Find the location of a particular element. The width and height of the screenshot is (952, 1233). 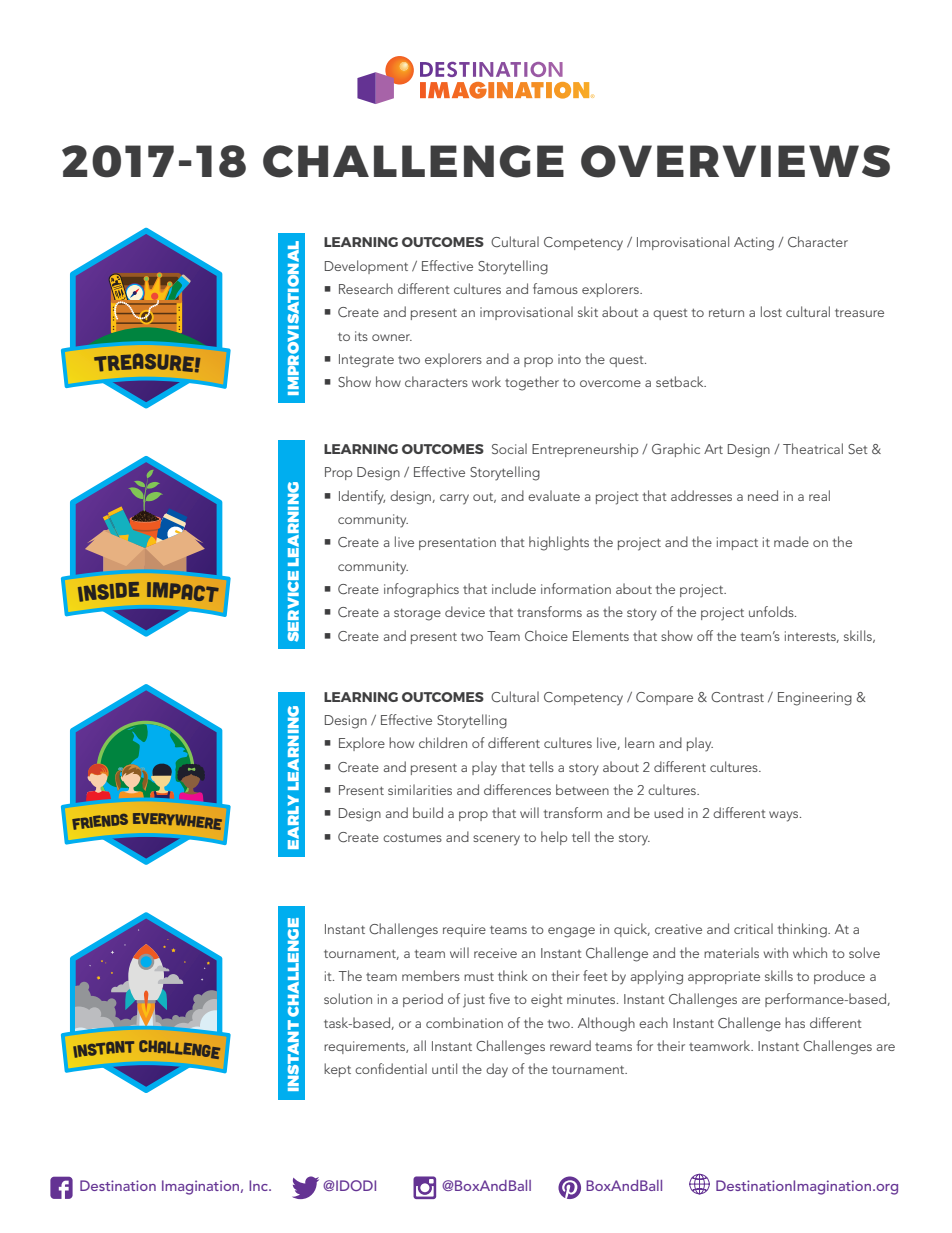

ways is located at coordinates (785, 816).
